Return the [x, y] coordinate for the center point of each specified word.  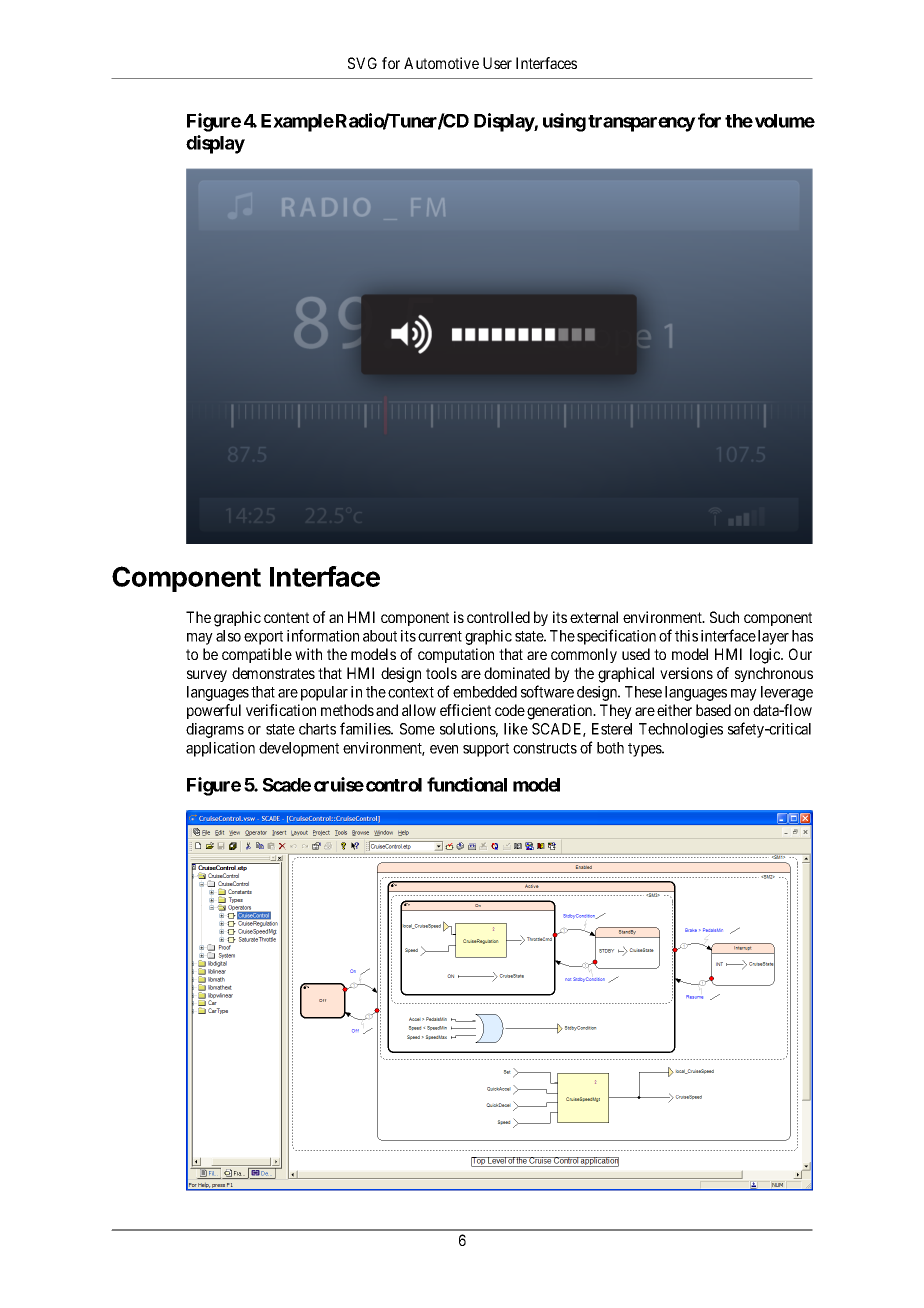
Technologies [681, 730]
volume [785, 121]
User [497, 63]
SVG [362, 63]
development [299, 749]
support [486, 750]
